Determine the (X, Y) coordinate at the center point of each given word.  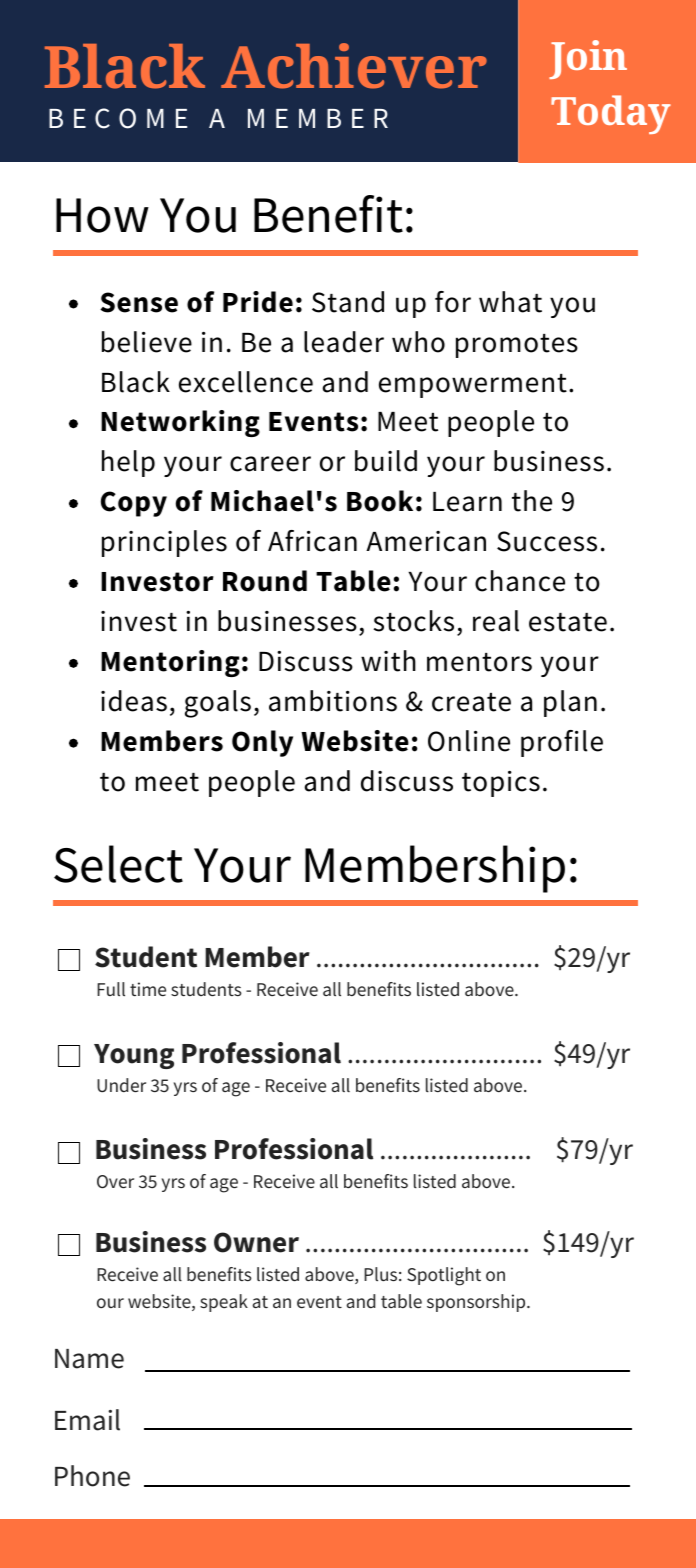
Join (588, 59)
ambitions (333, 701)
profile (562, 743)
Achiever (354, 66)
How (102, 215)
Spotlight (444, 1276)
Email (87, 1420)
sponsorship (477, 1303)
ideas (134, 701)
